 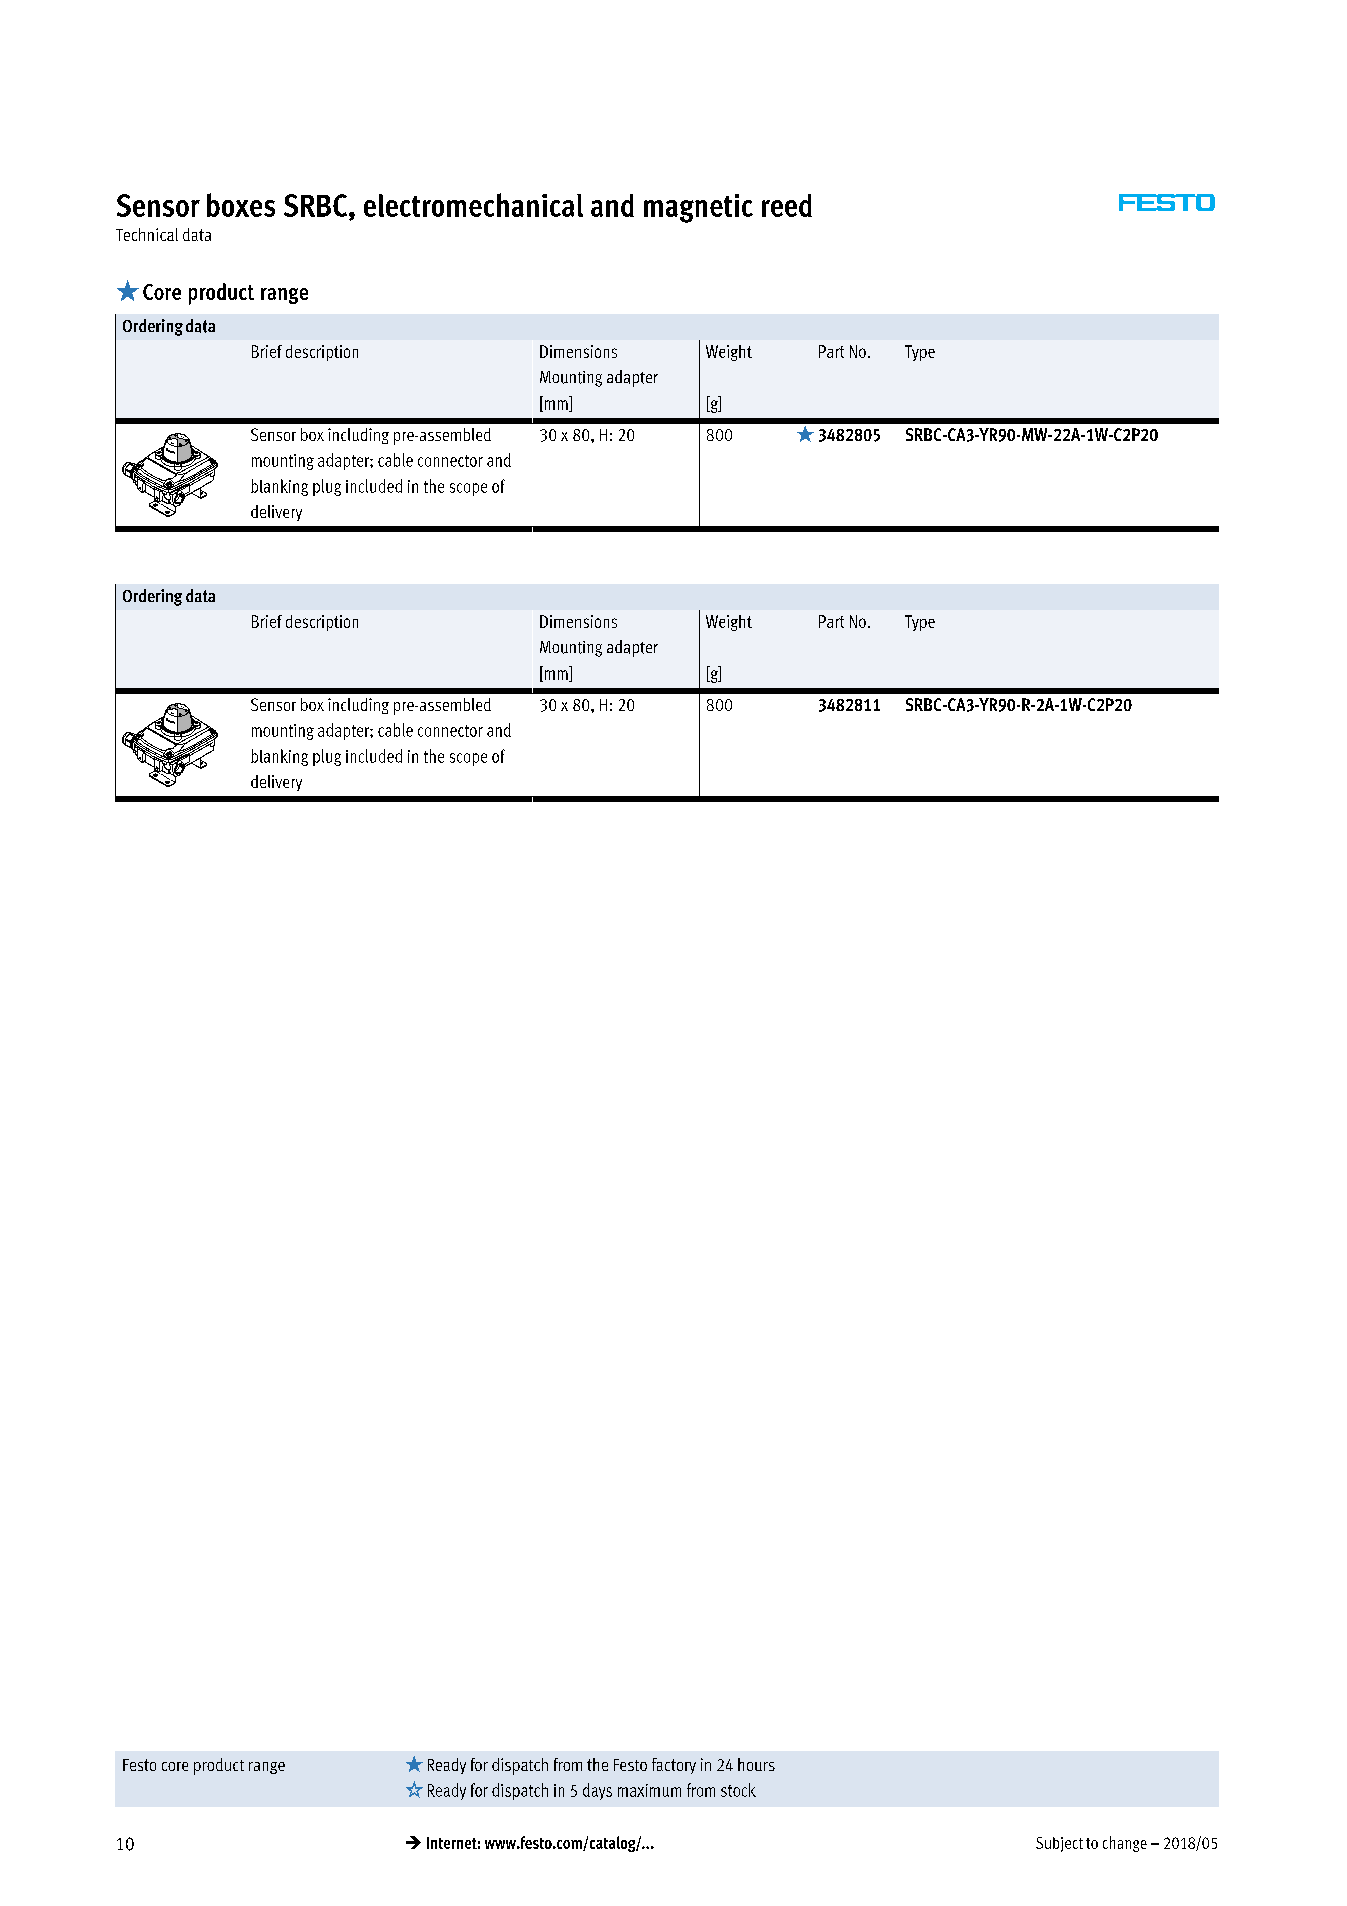 What do you see at coordinates (698, 208) in the screenshot?
I see `magnetic` at bounding box center [698, 208].
